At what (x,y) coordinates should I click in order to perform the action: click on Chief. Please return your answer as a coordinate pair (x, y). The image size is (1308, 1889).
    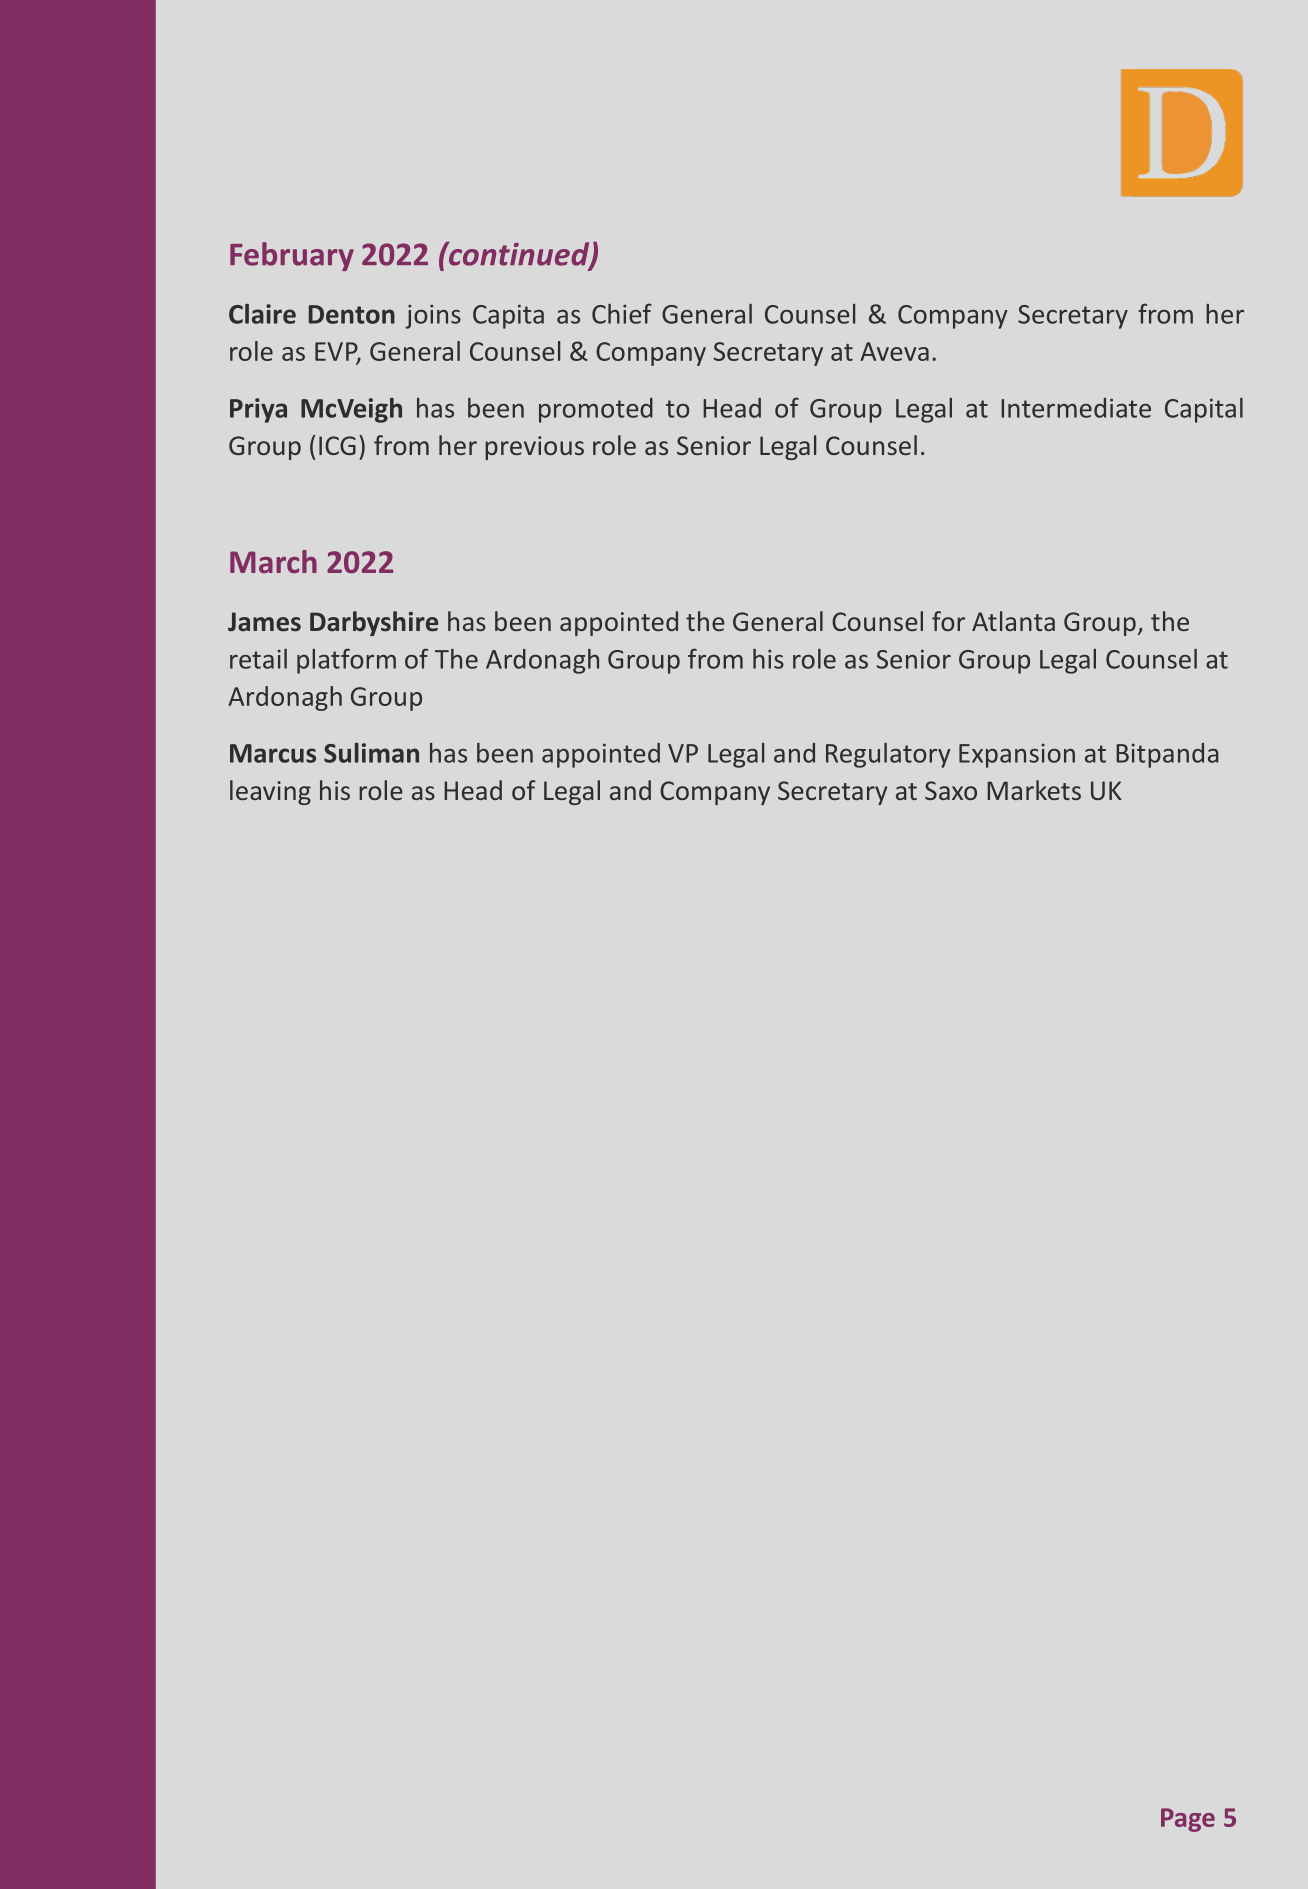
    Looking at the image, I should click on (622, 313).
